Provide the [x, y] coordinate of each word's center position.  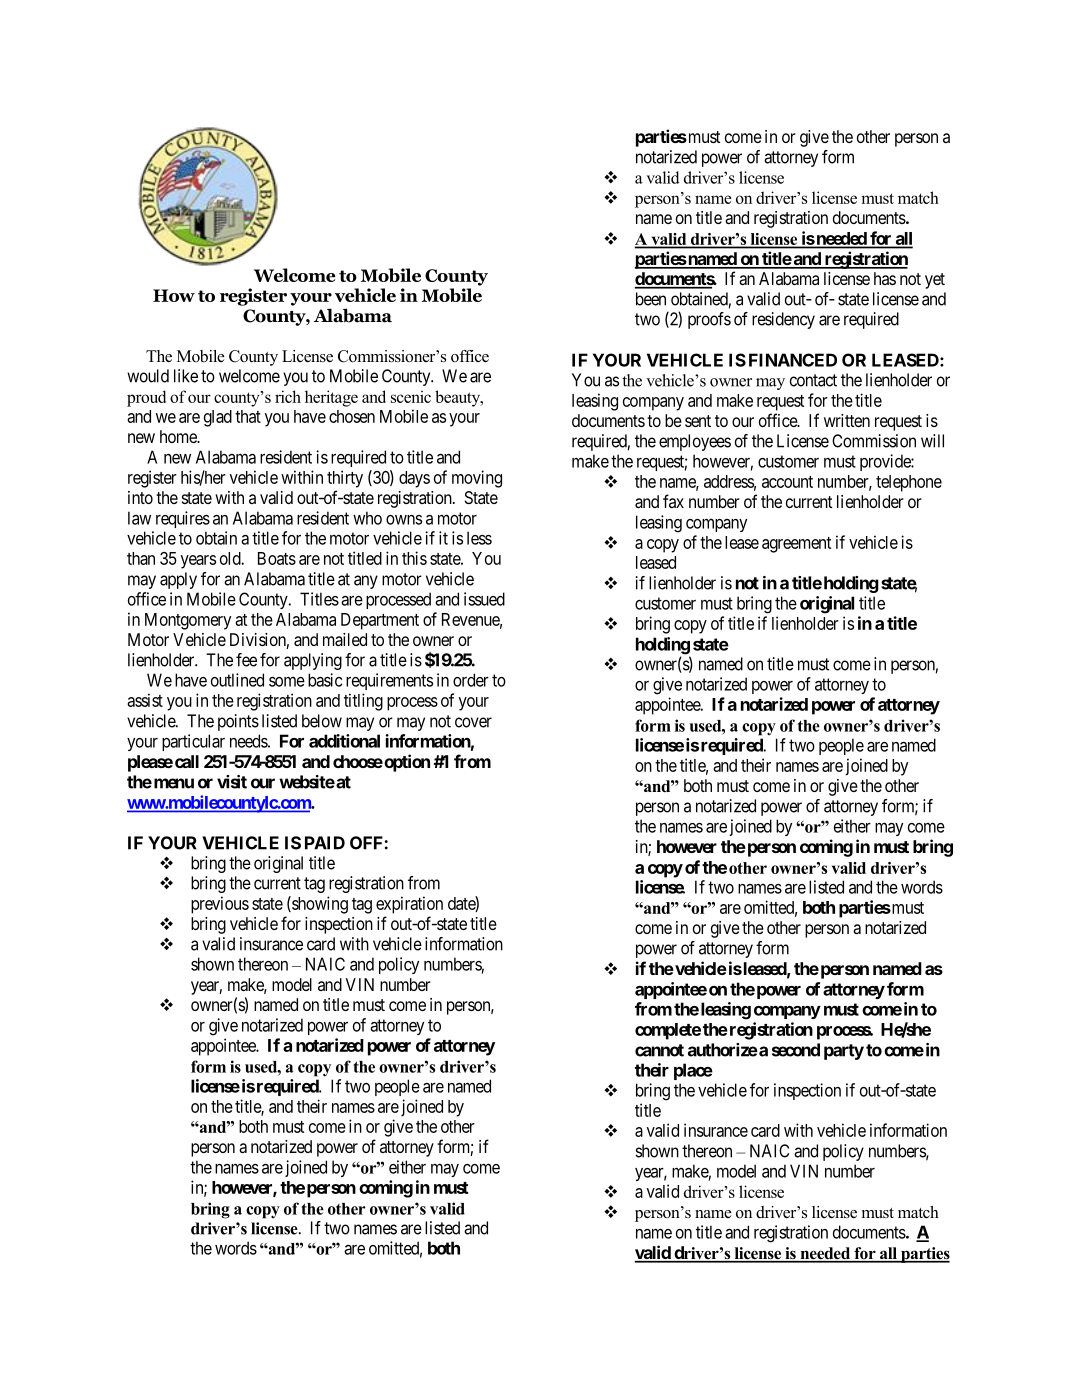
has [885, 278]
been [651, 299]
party [844, 1052]
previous [220, 905]
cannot [659, 1050]
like [186, 376]
